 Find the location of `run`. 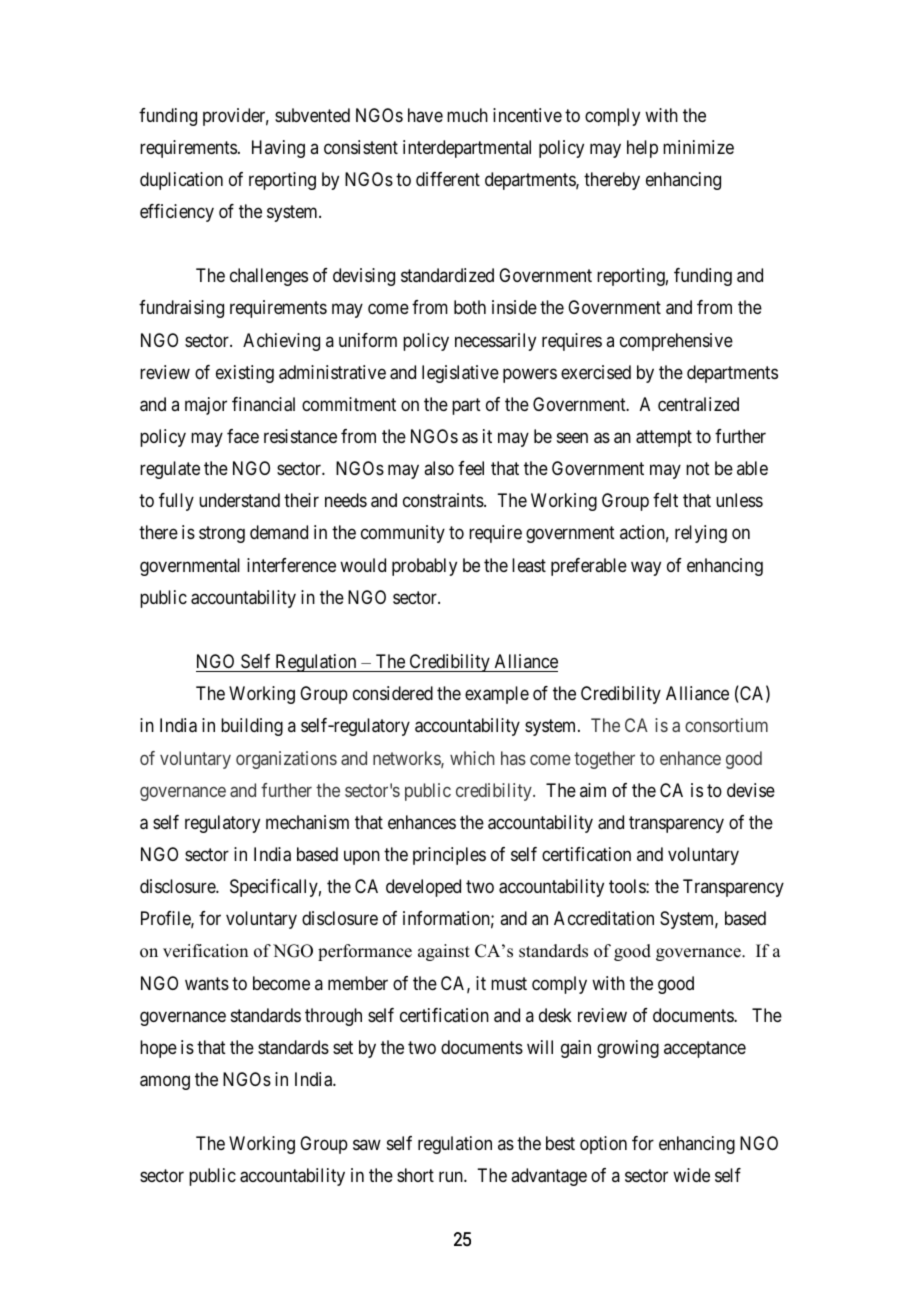

run is located at coordinates (452, 1177).
